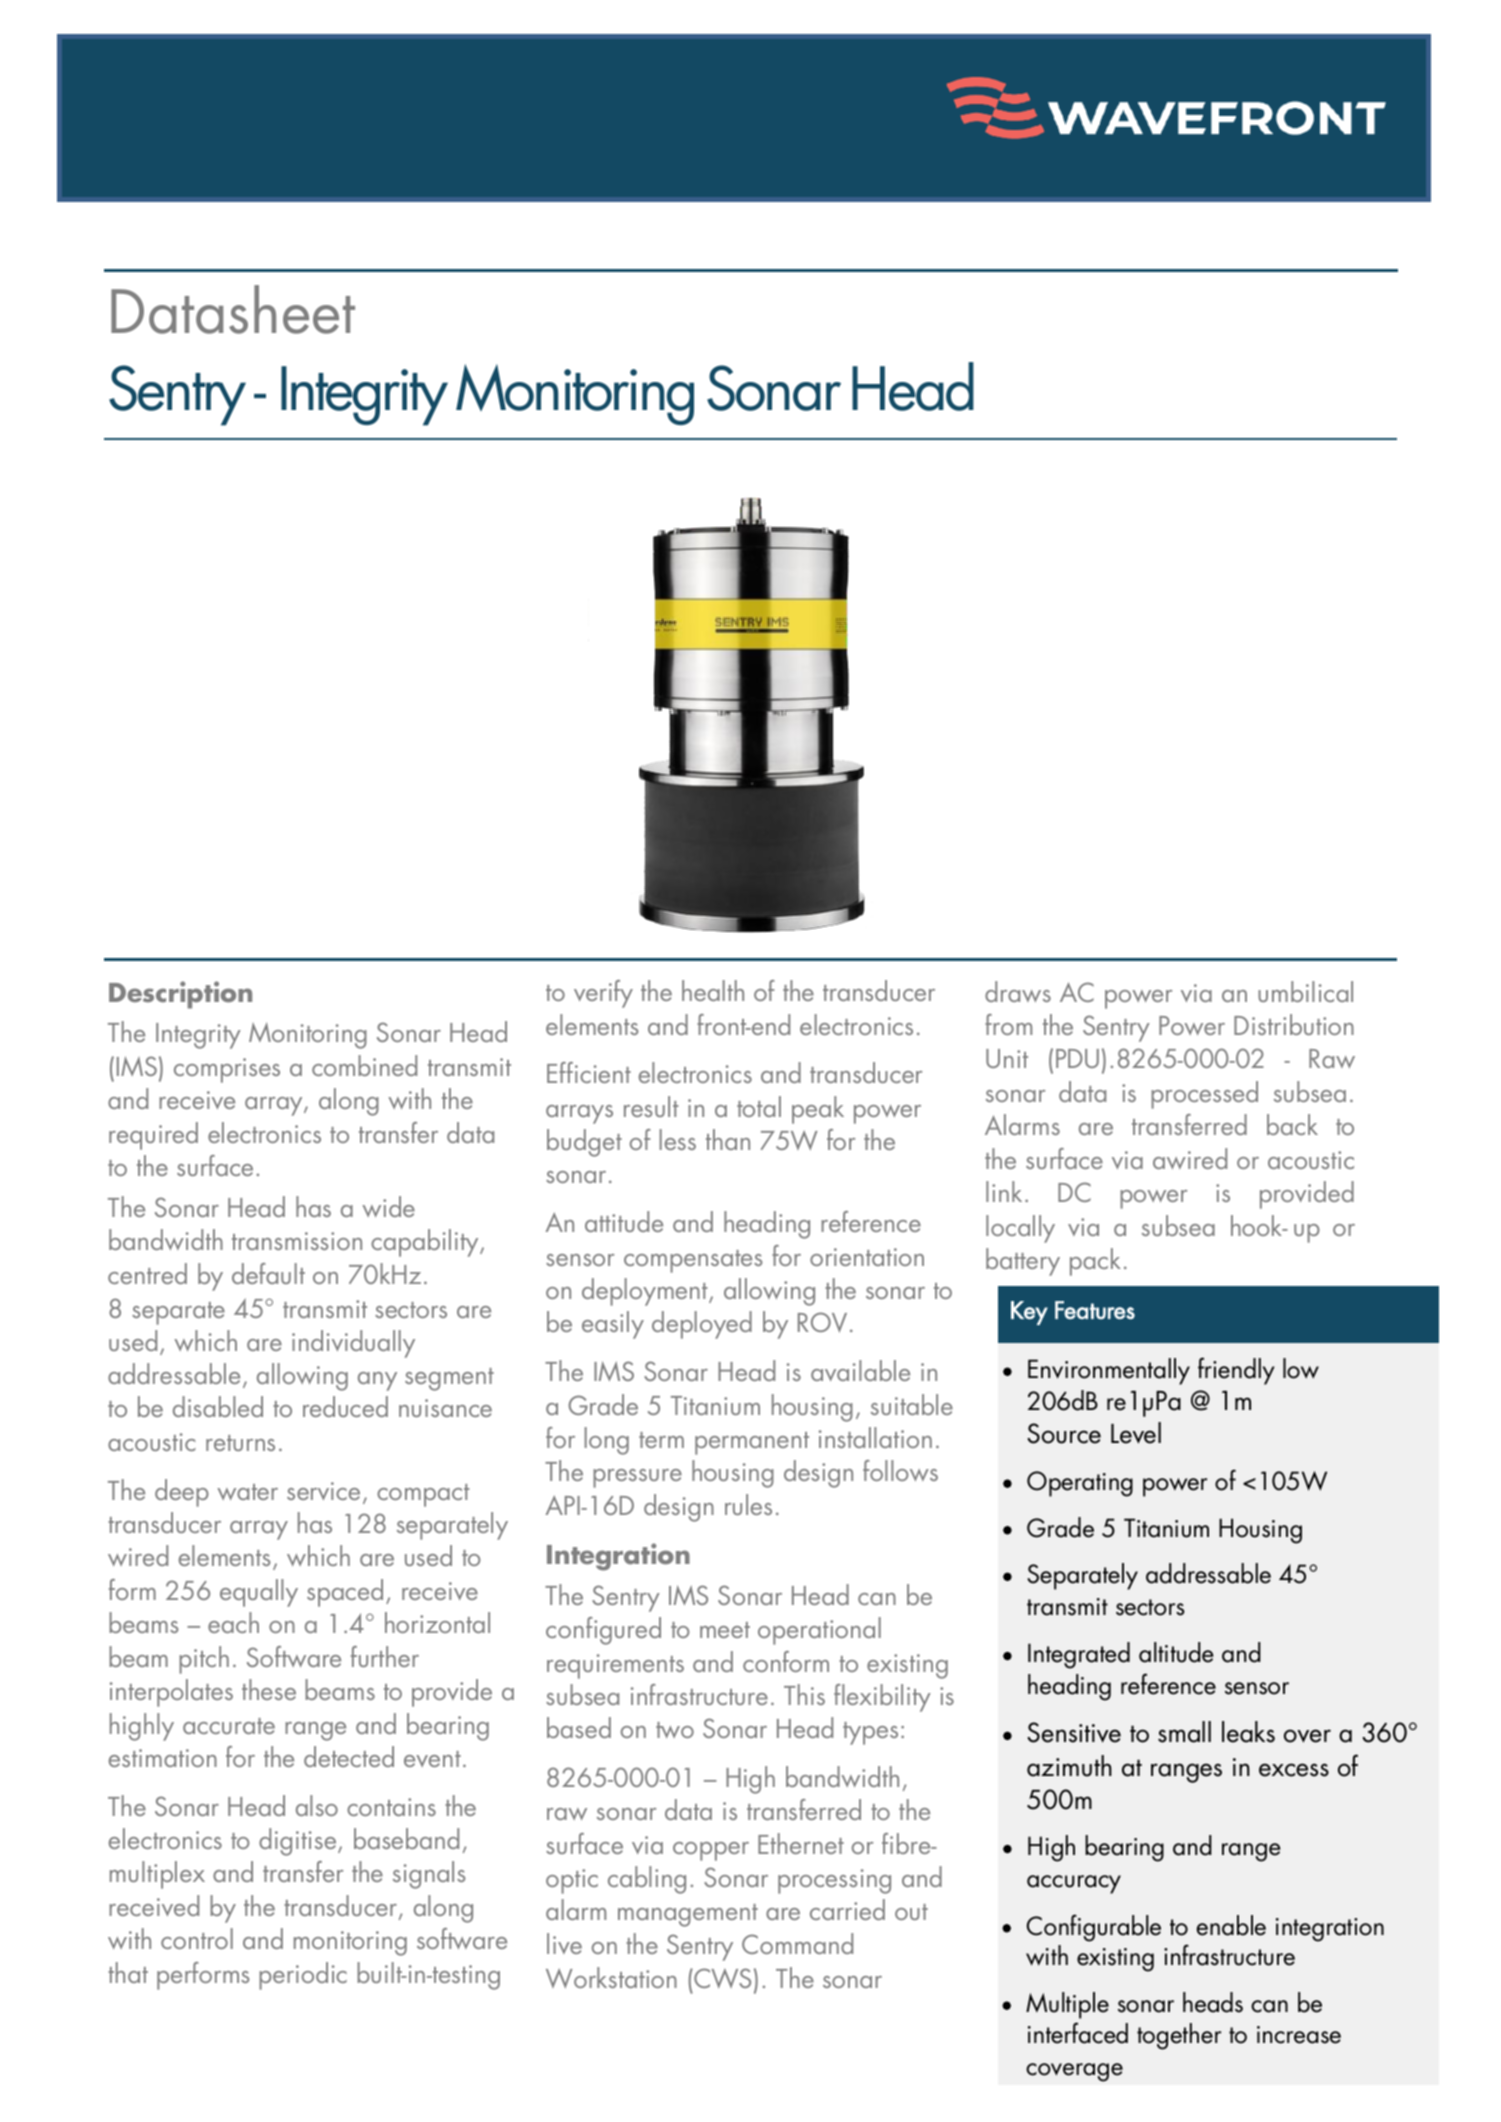 The height and width of the screenshot is (2122, 1501). What do you see at coordinates (180, 995) in the screenshot?
I see `Description` at bounding box center [180, 995].
